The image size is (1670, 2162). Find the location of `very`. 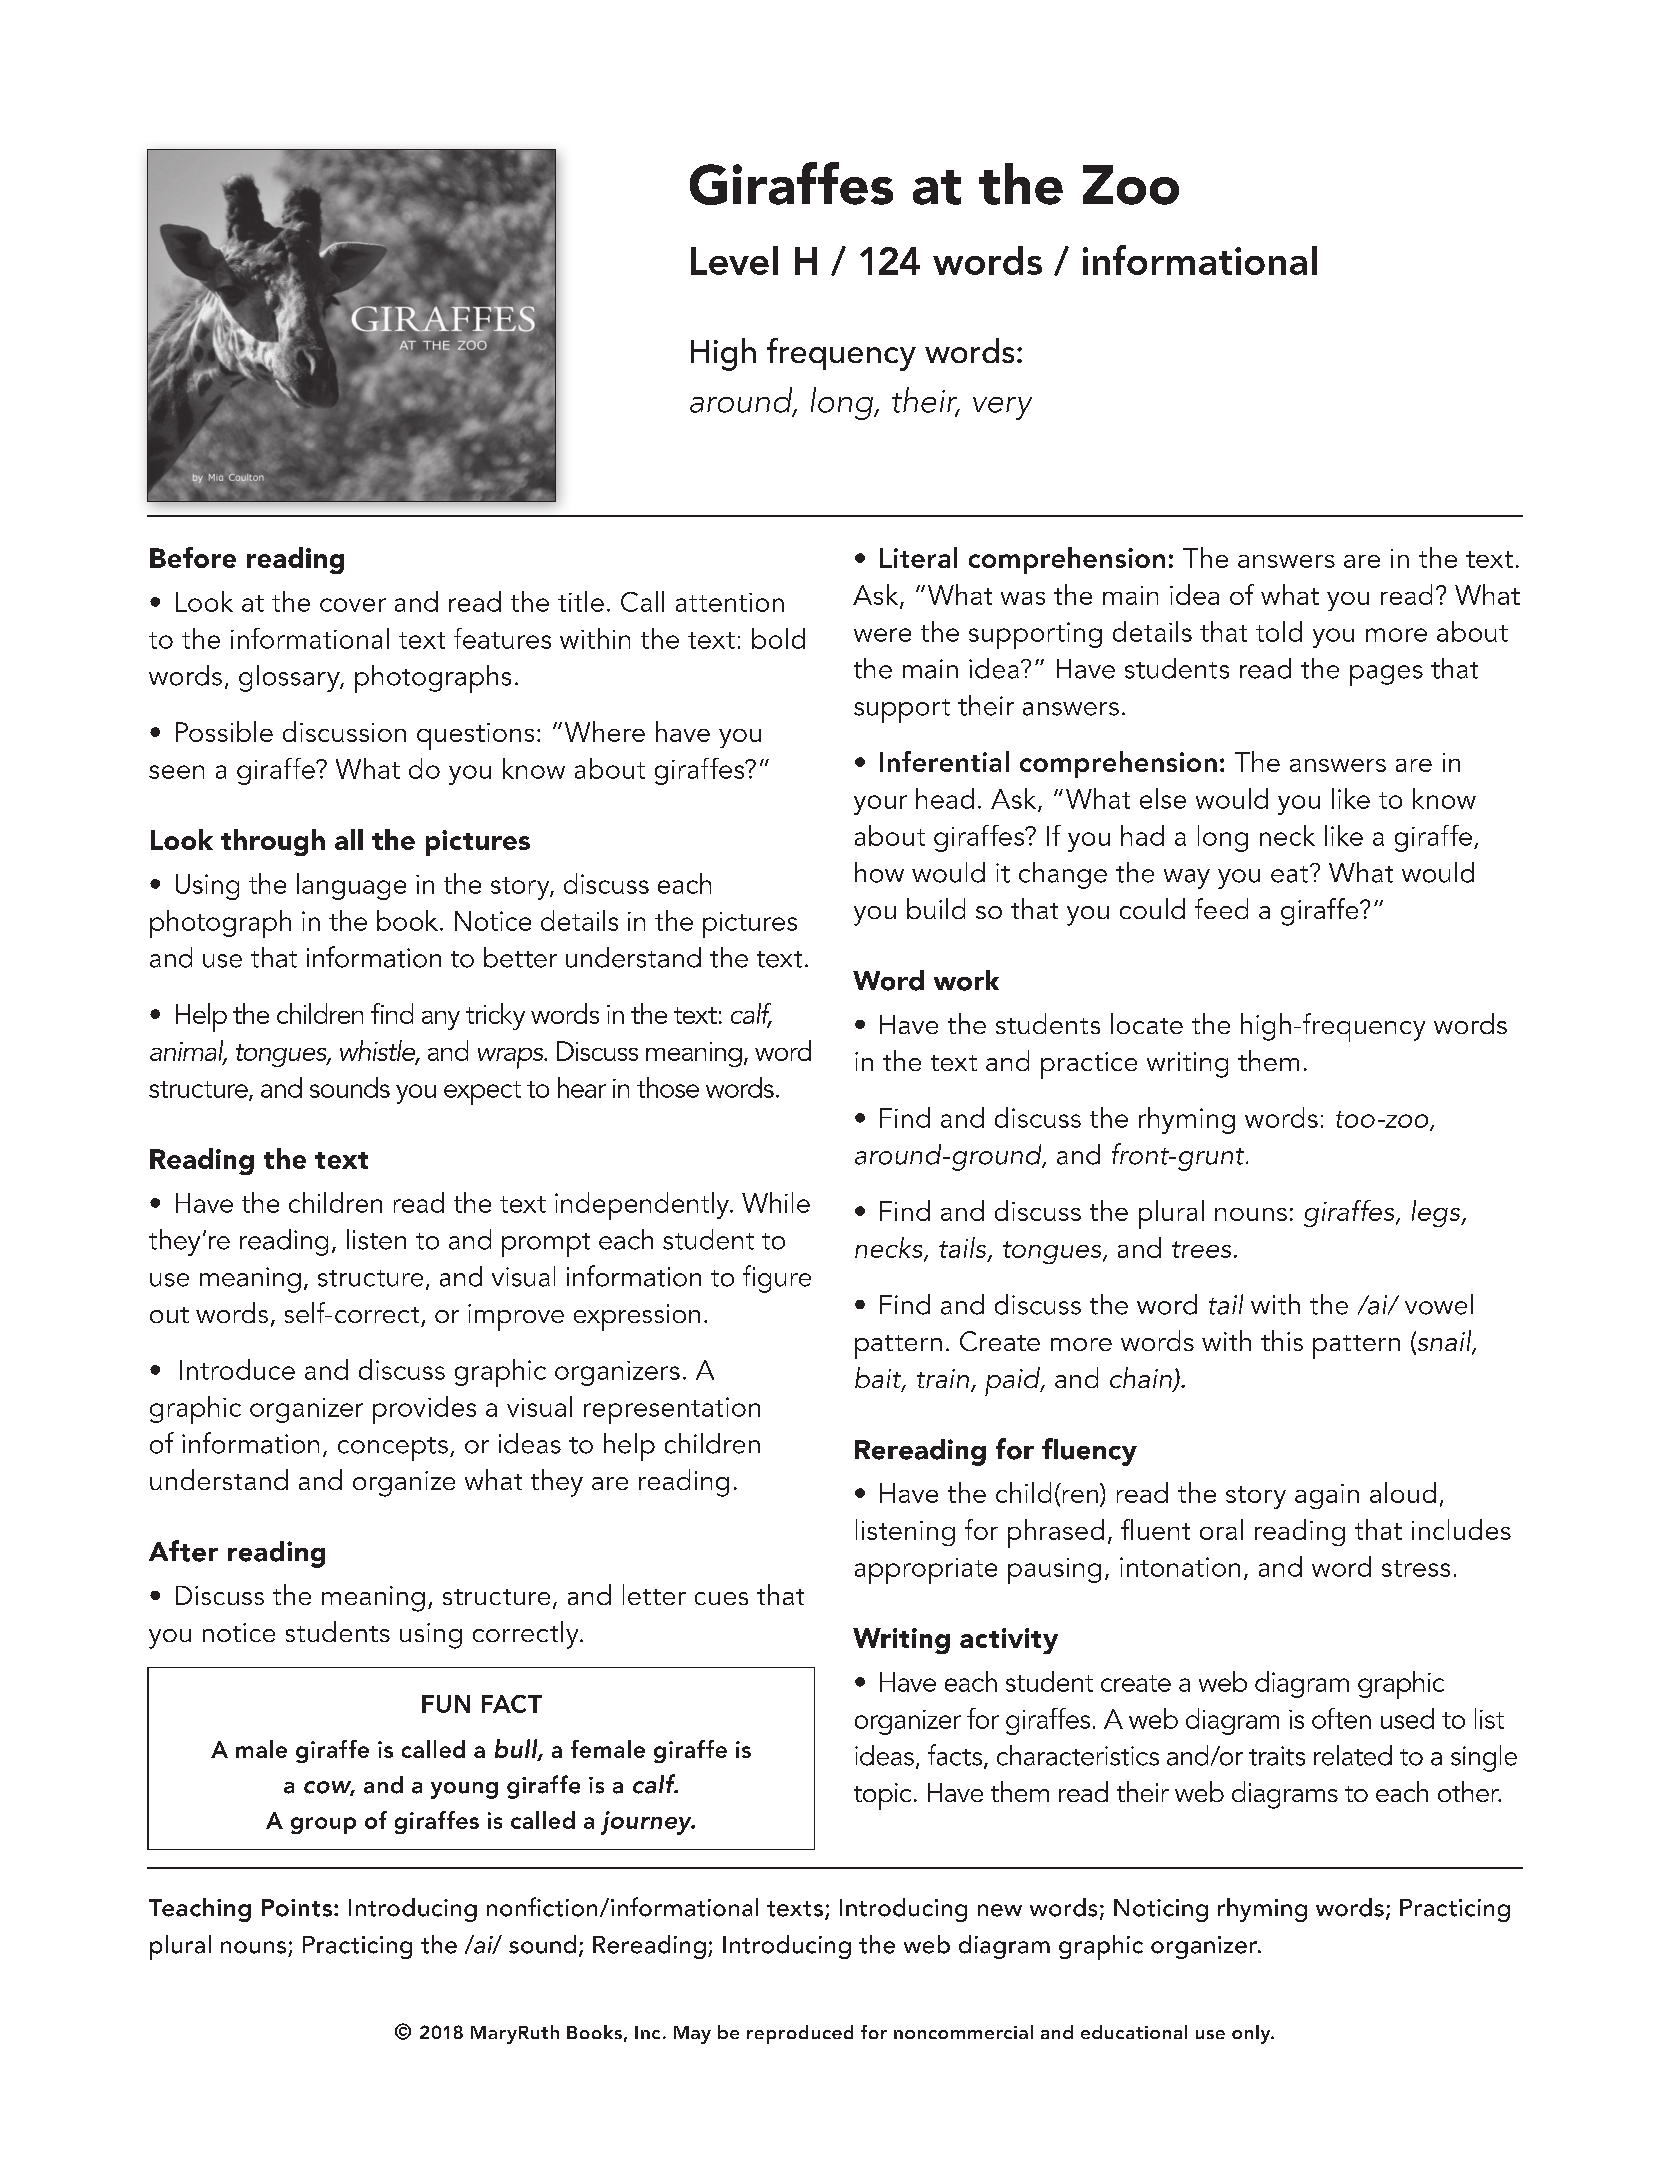

very is located at coordinates (1002, 408).
